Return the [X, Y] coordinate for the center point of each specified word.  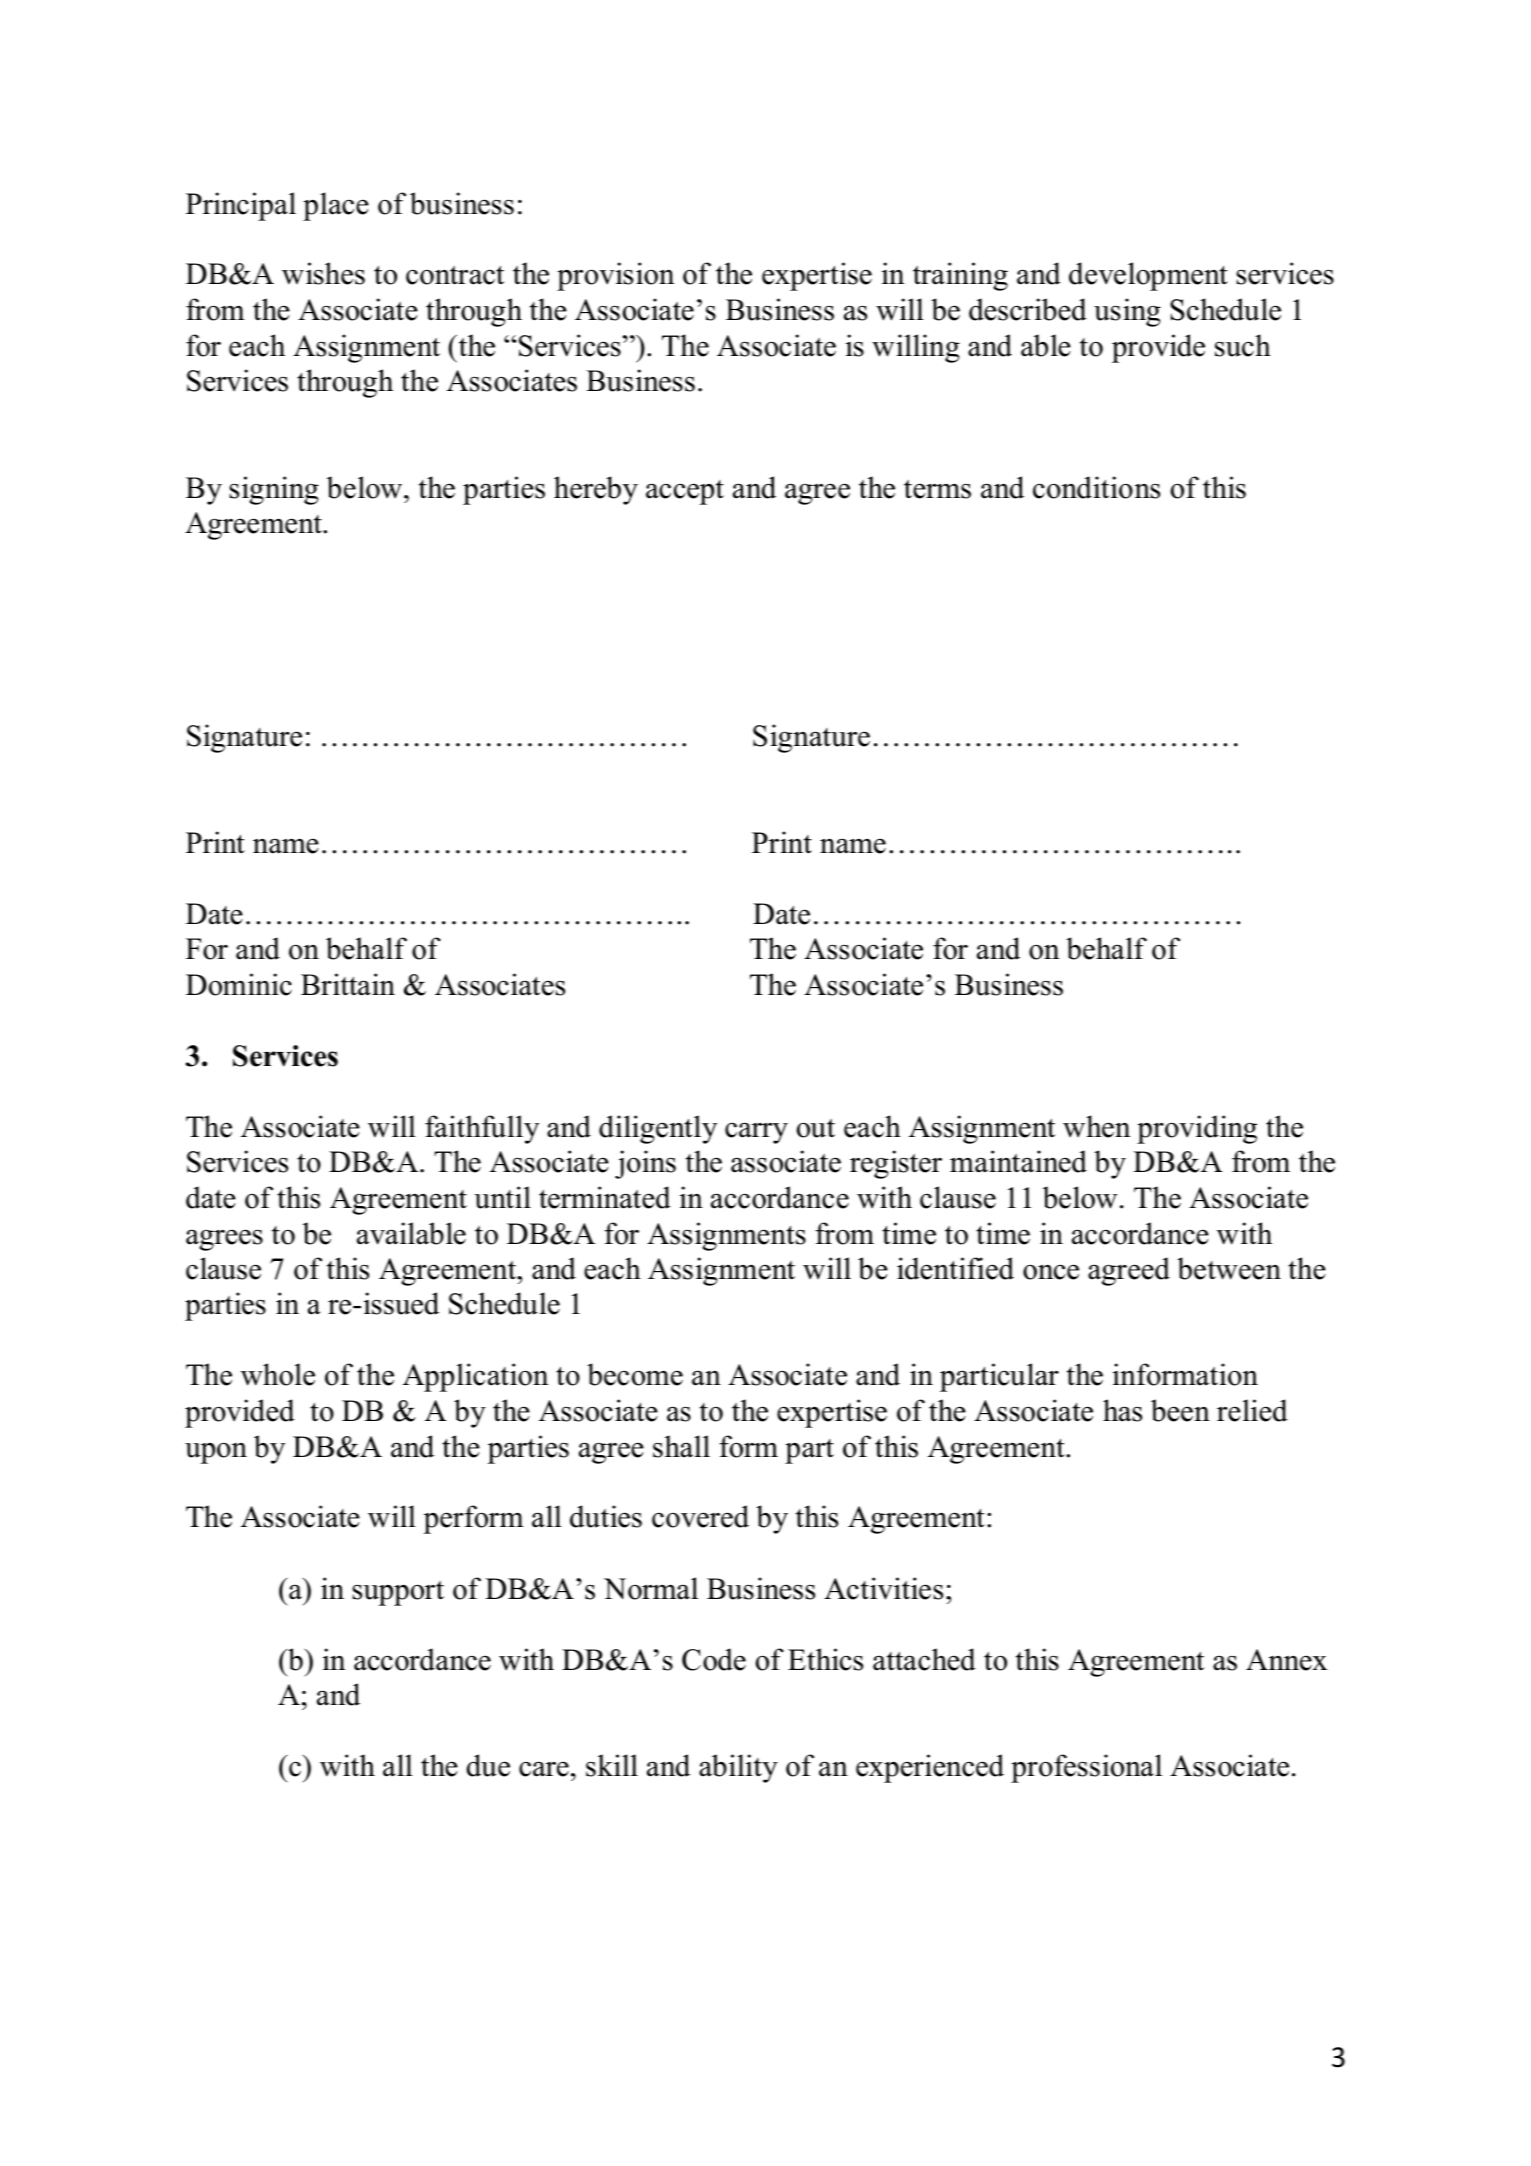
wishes [323, 273]
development [1148, 276]
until [502, 1197]
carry [756, 1133]
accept [685, 492]
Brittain [348, 984]
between [1229, 1268]
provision [615, 276]
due [488, 1765]
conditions [1096, 487]
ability [738, 1768]
